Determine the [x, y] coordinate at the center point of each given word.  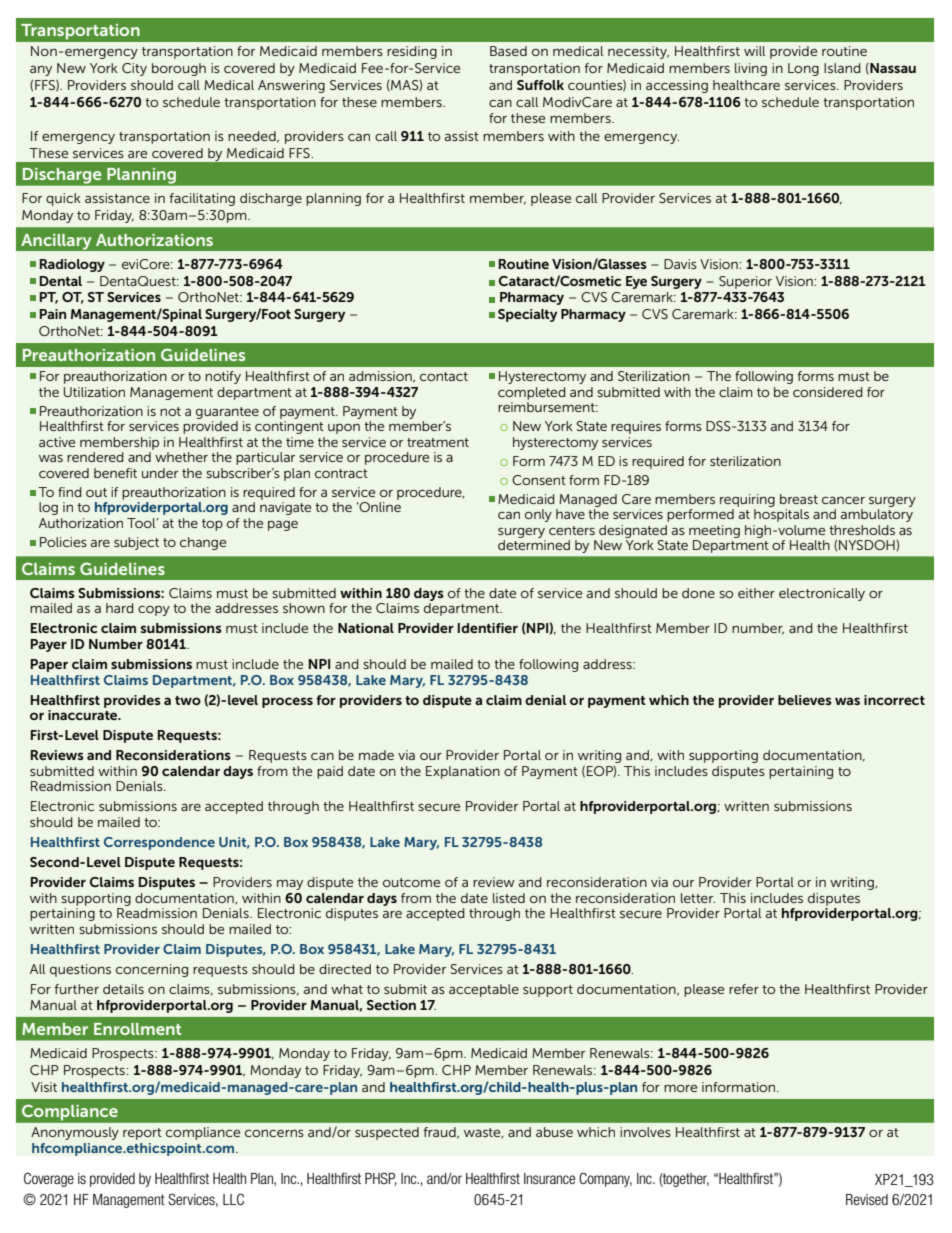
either [756, 593]
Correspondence [159, 843]
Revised [867, 1199]
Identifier [488, 628]
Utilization [94, 392]
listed [509, 898]
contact [444, 376]
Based [508, 51]
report [142, 1134]
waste [483, 1133]
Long [803, 69]
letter [698, 898]
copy [154, 611]
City [134, 69]
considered [828, 392]
